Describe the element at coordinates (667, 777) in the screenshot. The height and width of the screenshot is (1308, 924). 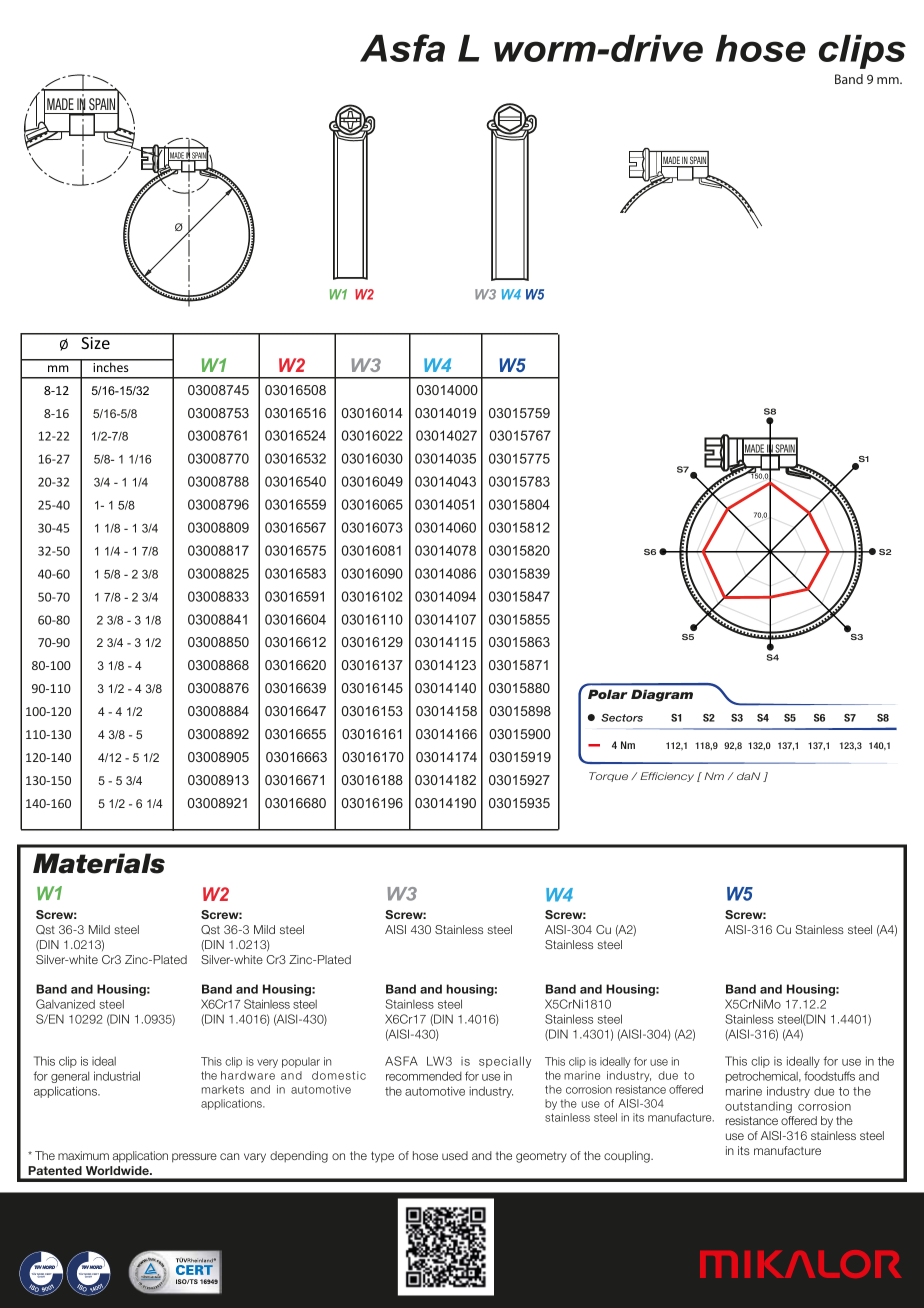
I see `Efficiency` at that location.
